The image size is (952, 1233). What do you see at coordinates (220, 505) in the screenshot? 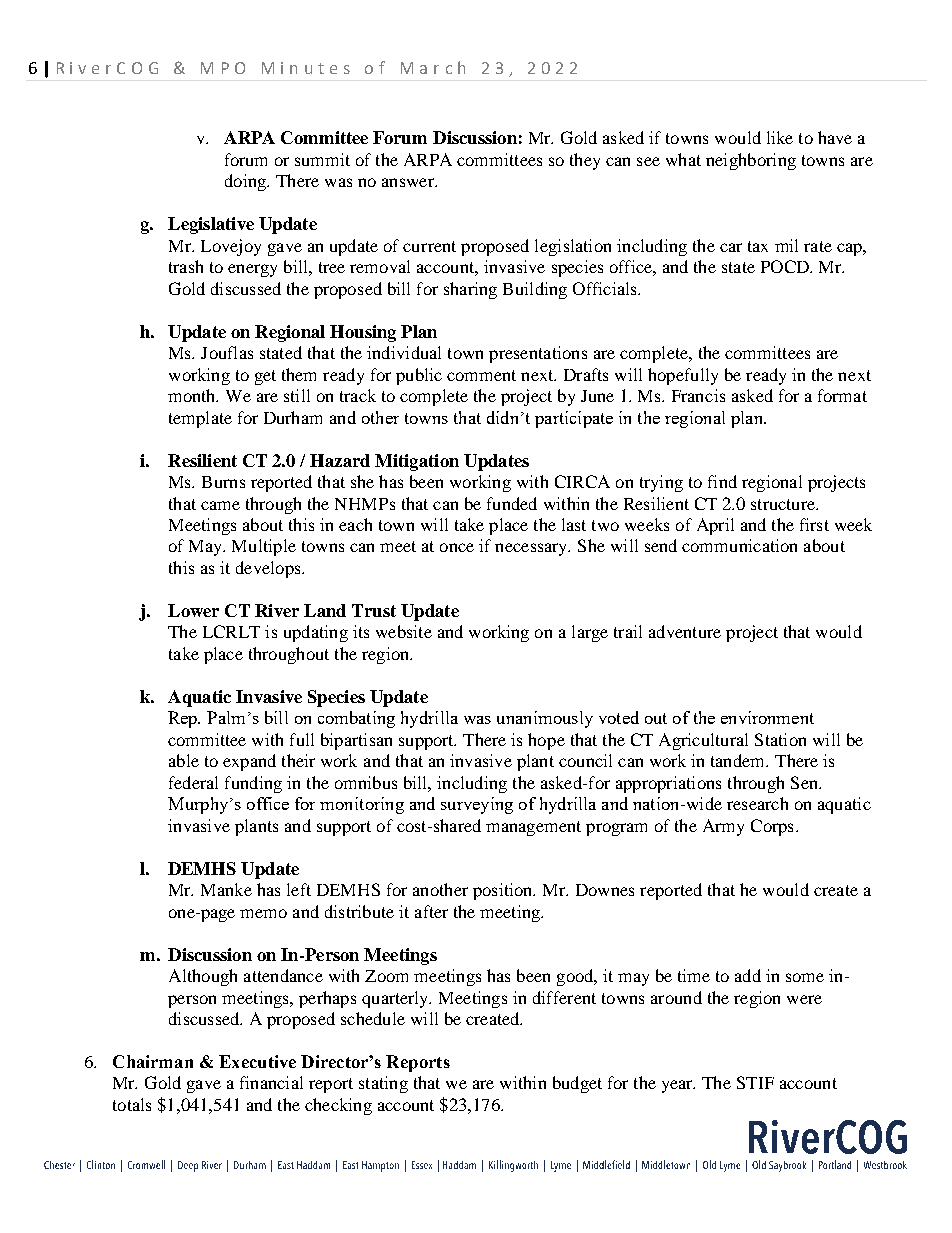
I see `came` at bounding box center [220, 505].
